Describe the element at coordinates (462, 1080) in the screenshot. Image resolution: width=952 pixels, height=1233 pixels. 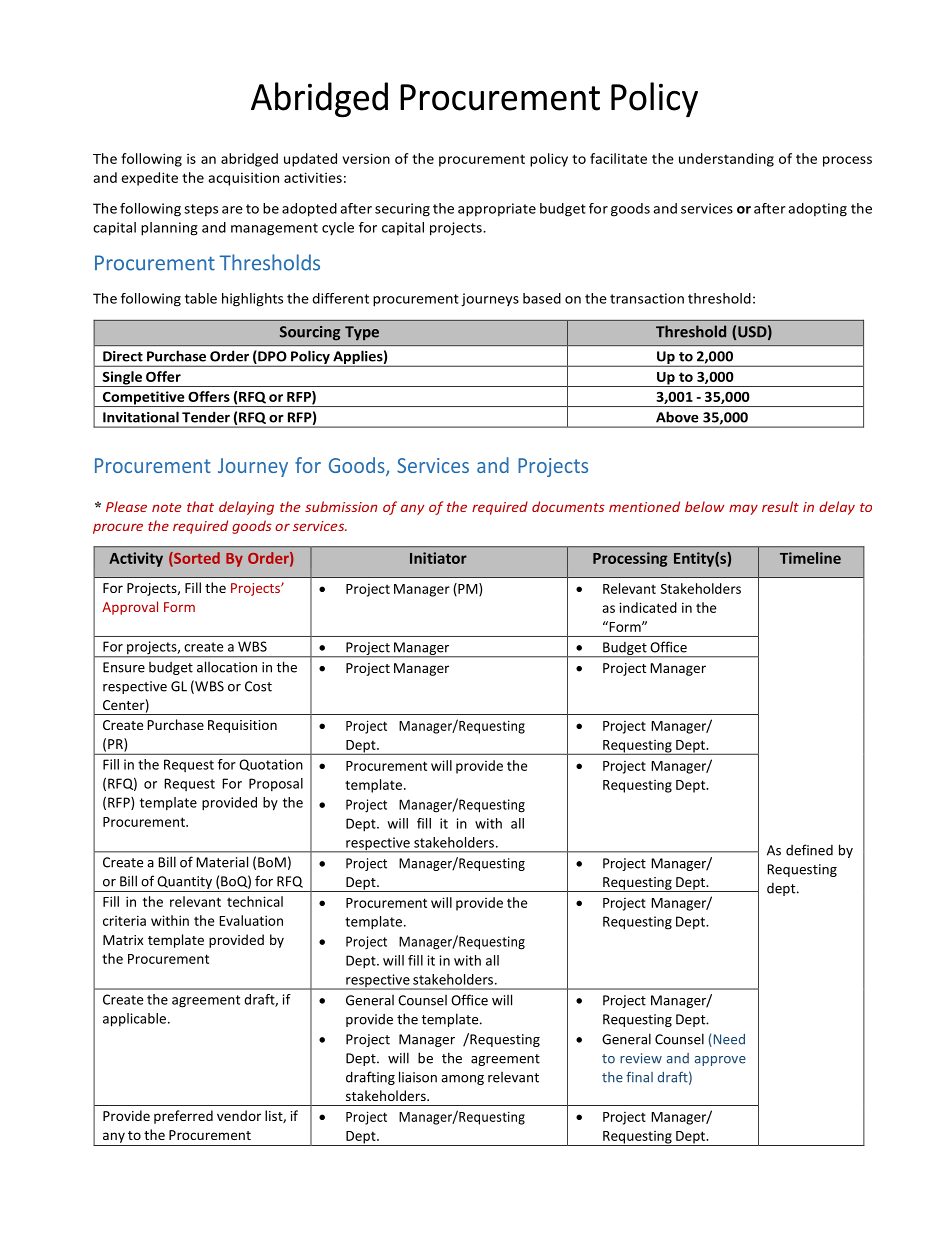
I see `among` at that location.
